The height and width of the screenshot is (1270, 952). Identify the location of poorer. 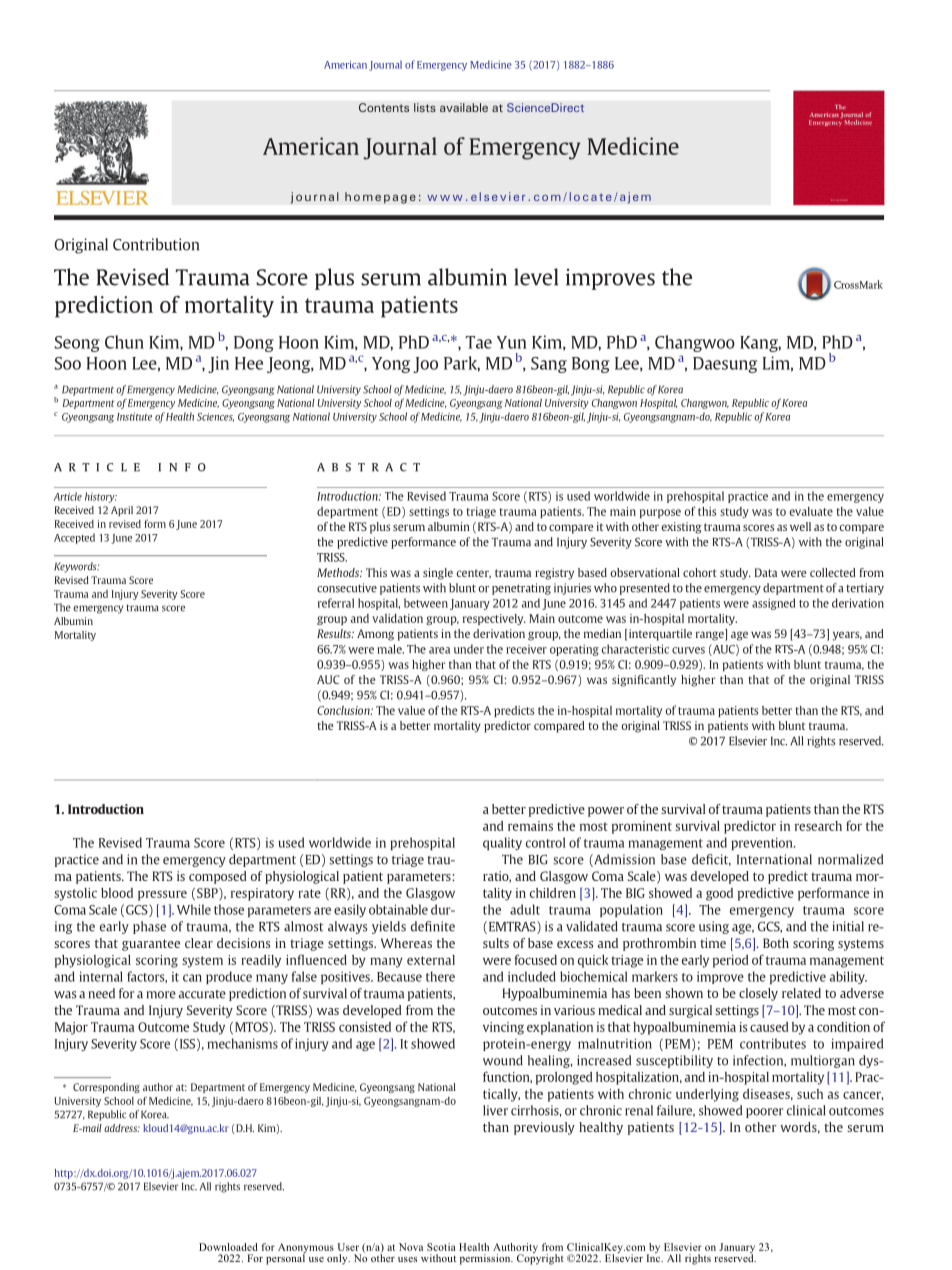
(764, 1113).
